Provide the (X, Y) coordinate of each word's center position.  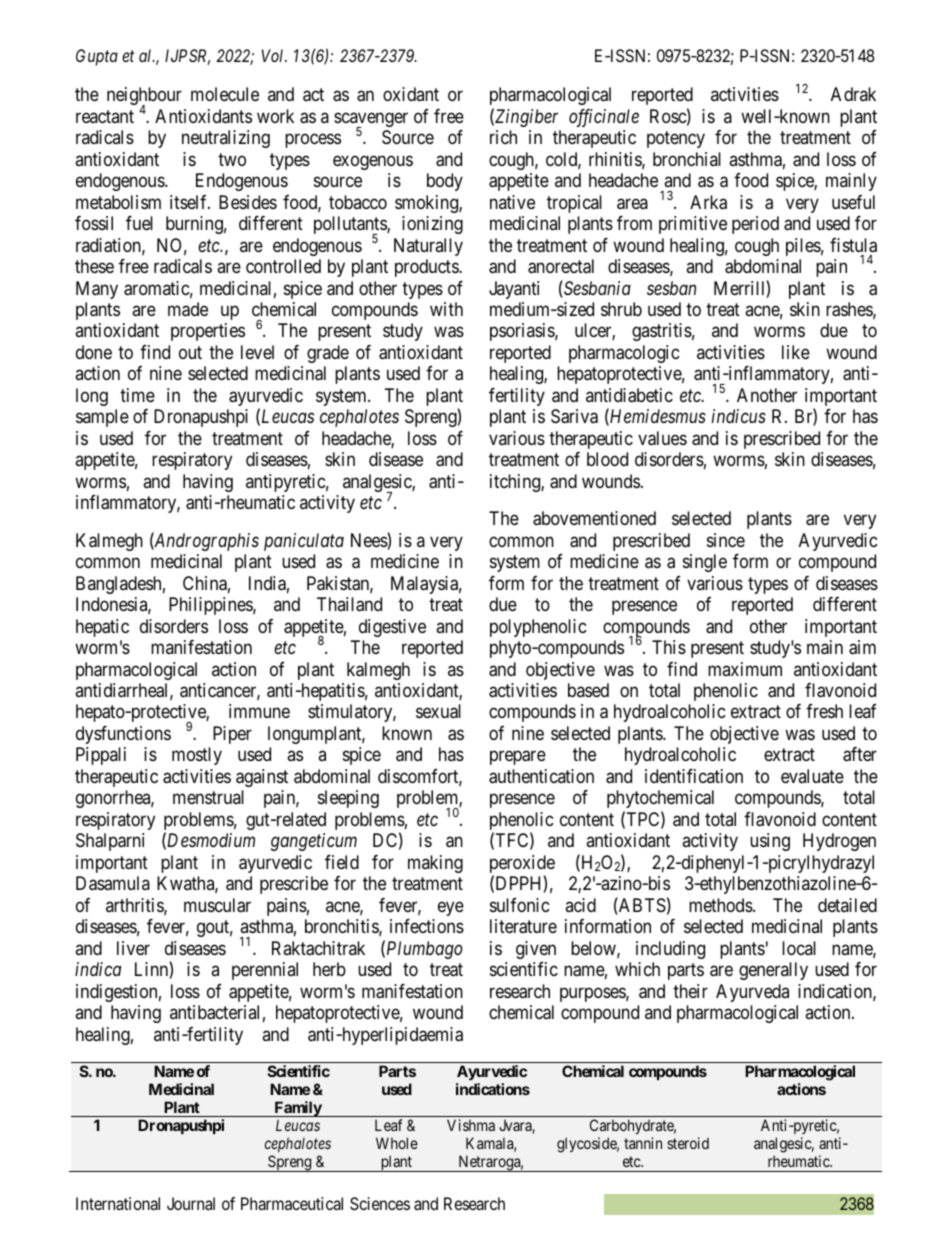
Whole (397, 1143)
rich (503, 137)
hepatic (102, 628)
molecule (225, 94)
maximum (745, 669)
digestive (392, 628)
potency (676, 140)
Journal (191, 1203)
